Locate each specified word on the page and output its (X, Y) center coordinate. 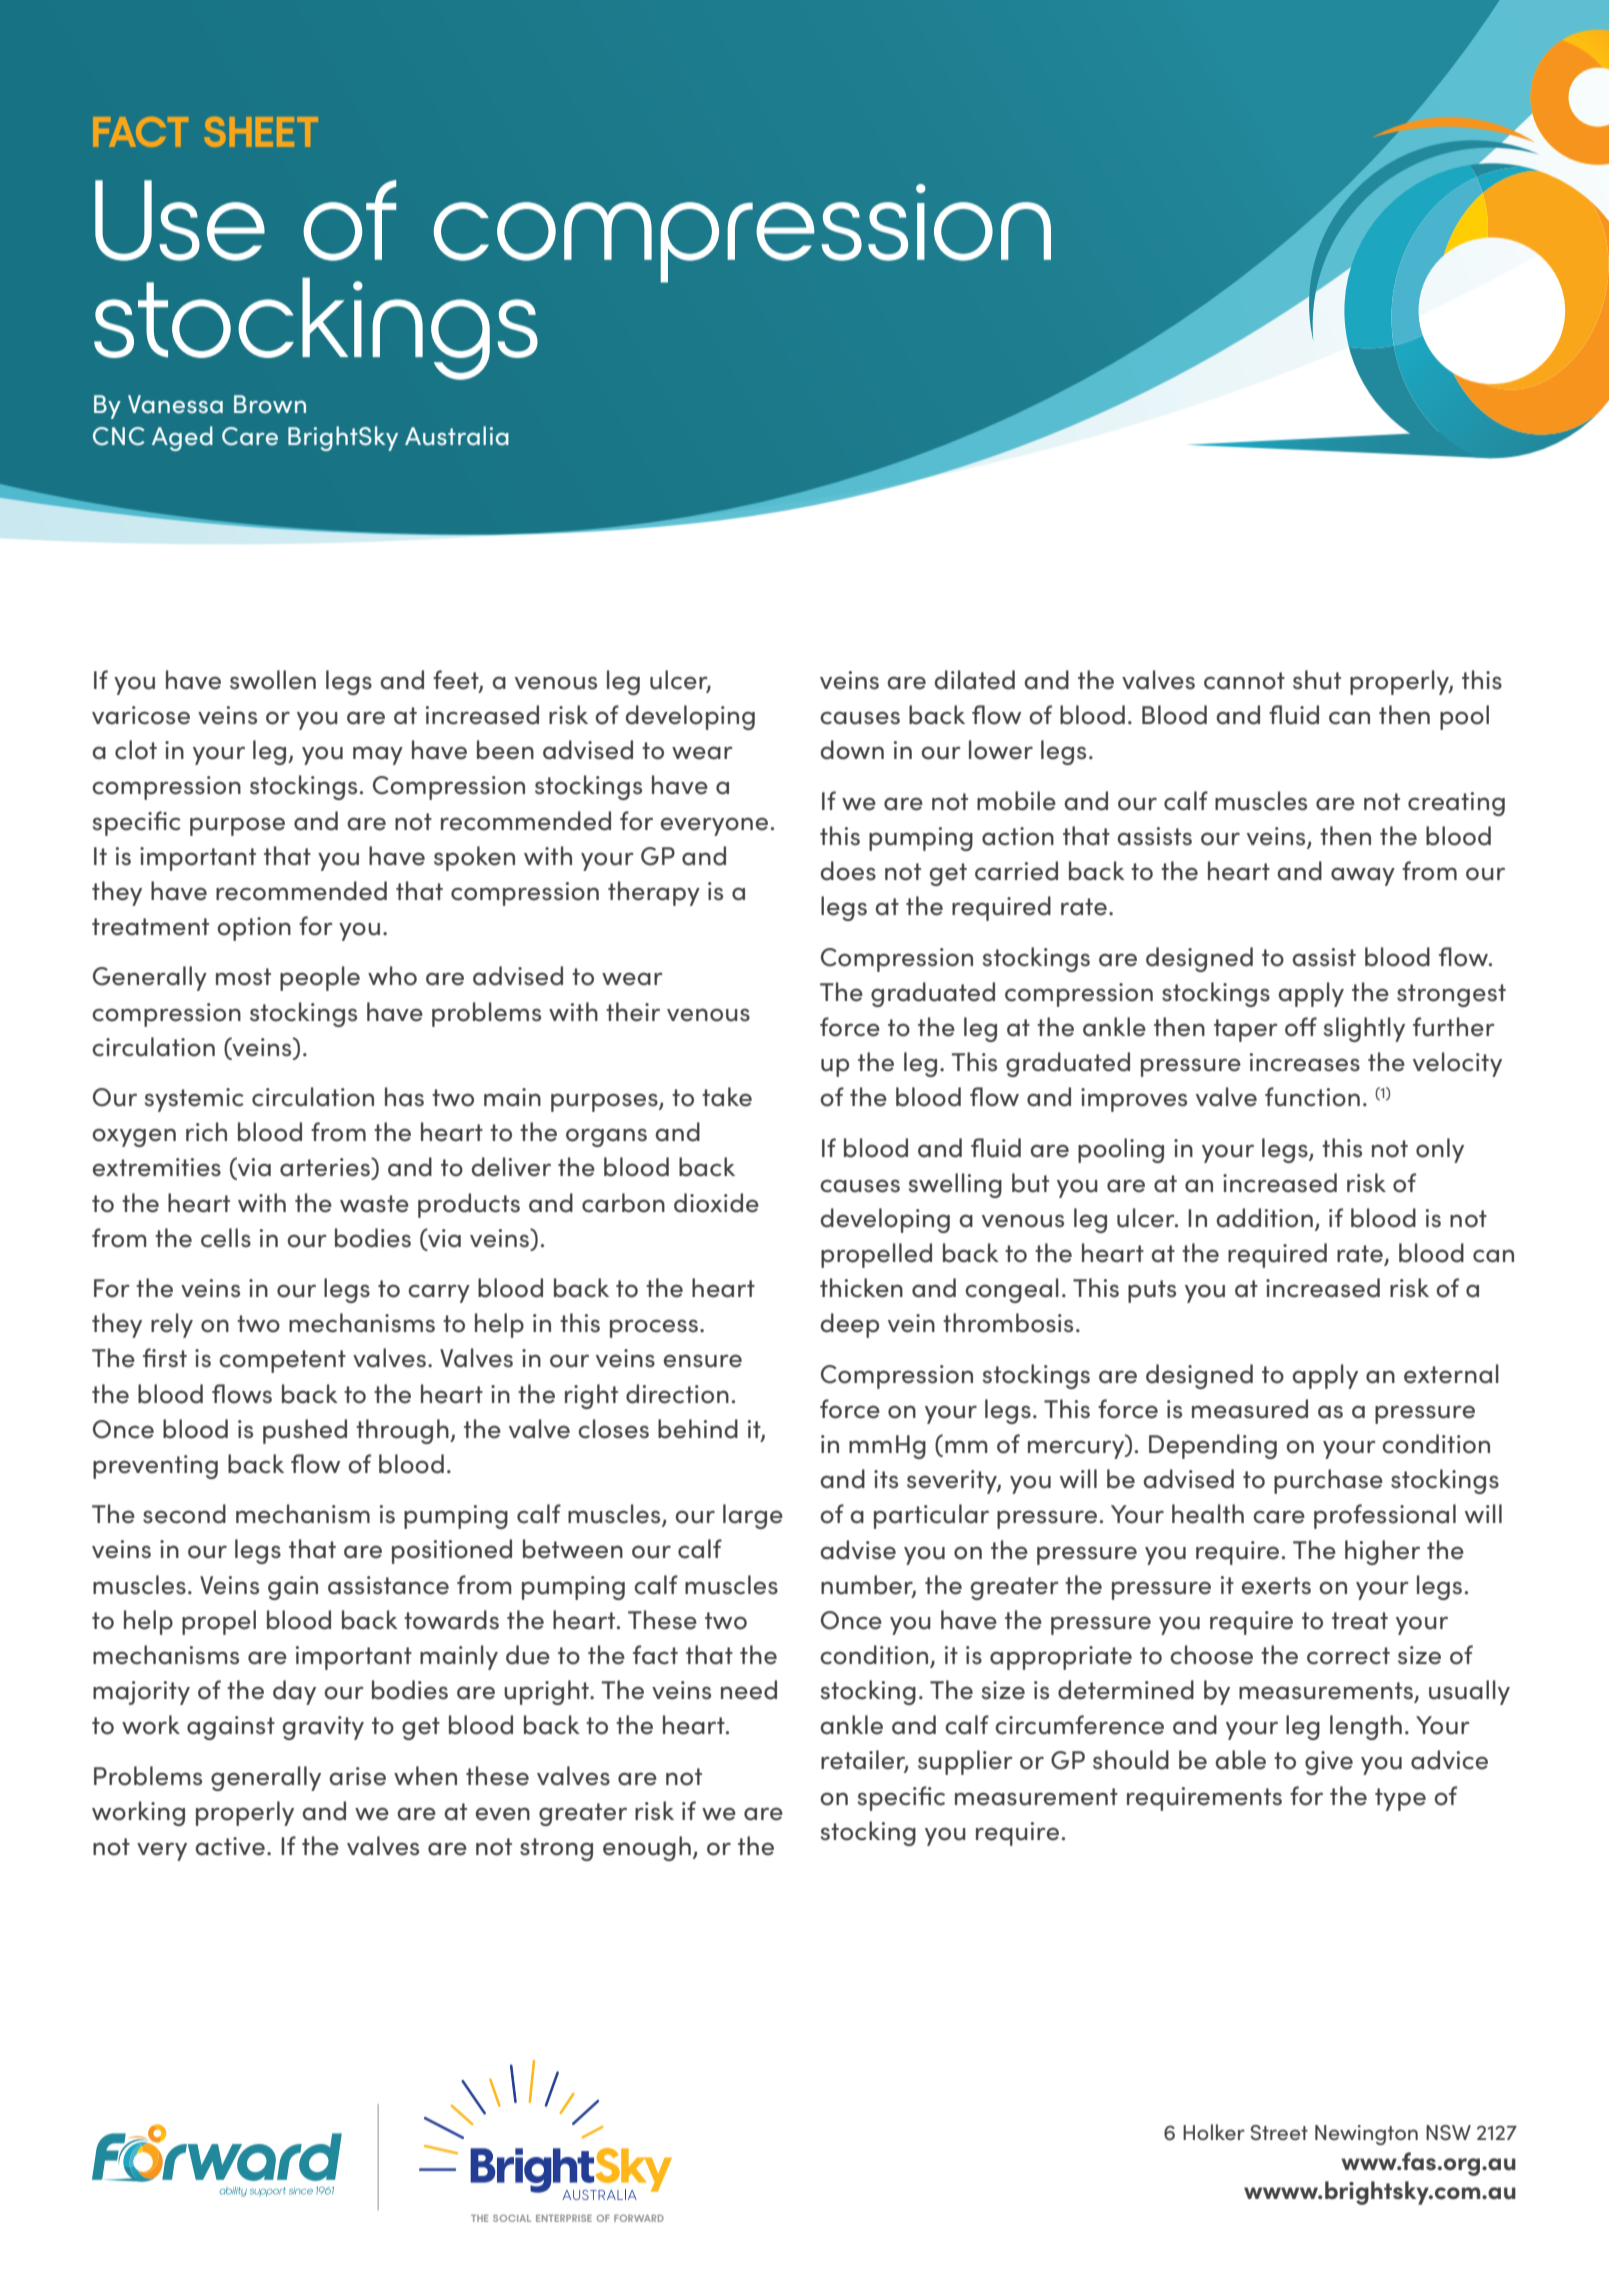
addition (1264, 1218)
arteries (326, 1168)
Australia (457, 435)
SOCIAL (512, 2218)
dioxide (716, 1203)
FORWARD (639, 2218)
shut (1317, 680)
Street (1279, 2132)
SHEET (261, 132)
